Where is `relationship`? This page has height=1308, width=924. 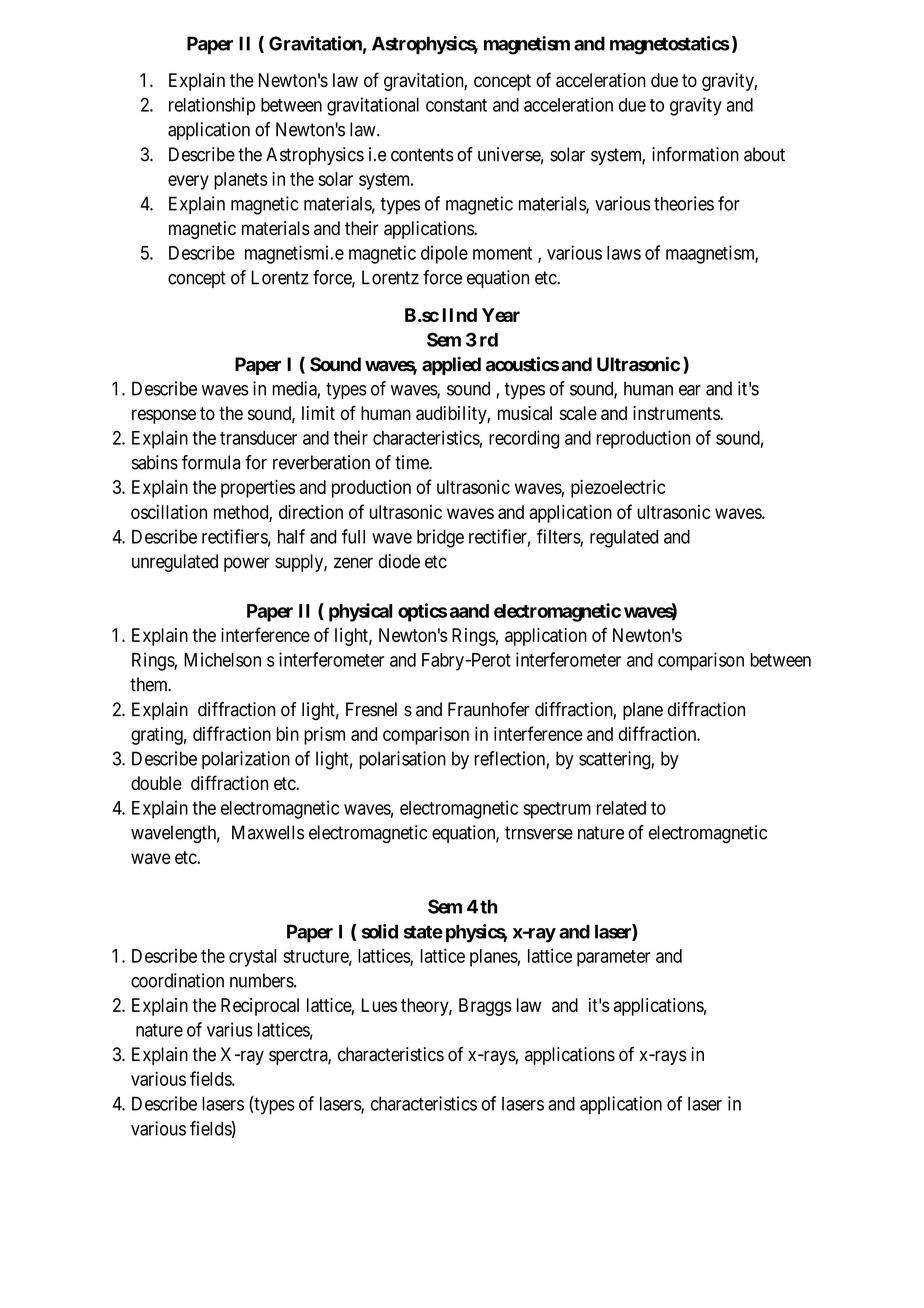 relationship is located at coordinates (212, 106).
